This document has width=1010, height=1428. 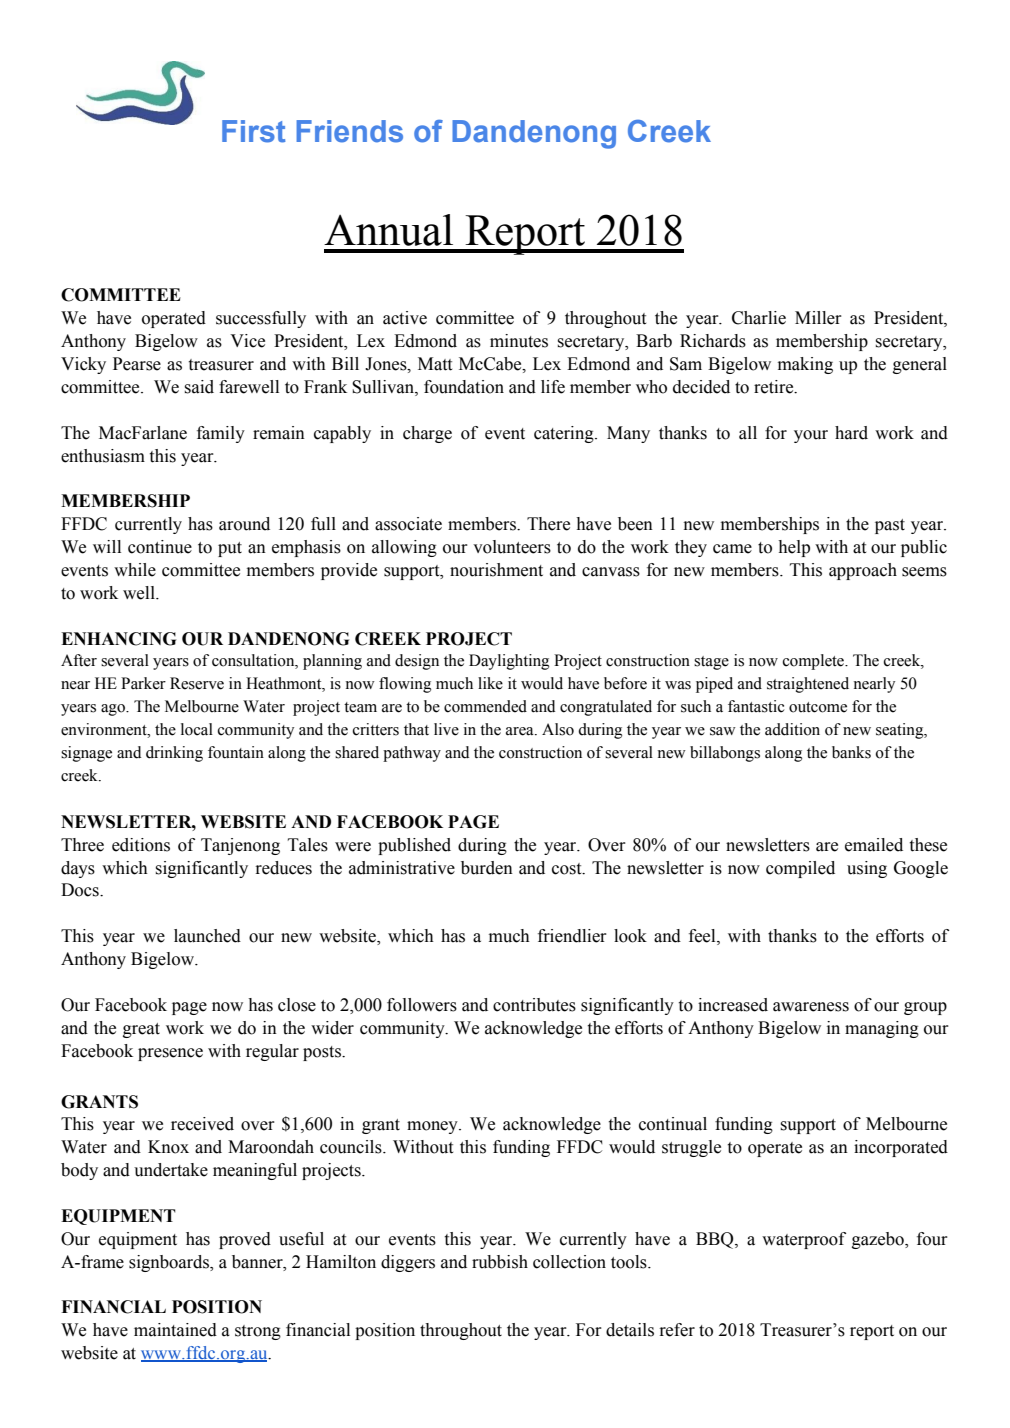 What do you see at coordinates (118, 639) in the document?
I see `ENHANCING` at bounding box center [118, 639].
